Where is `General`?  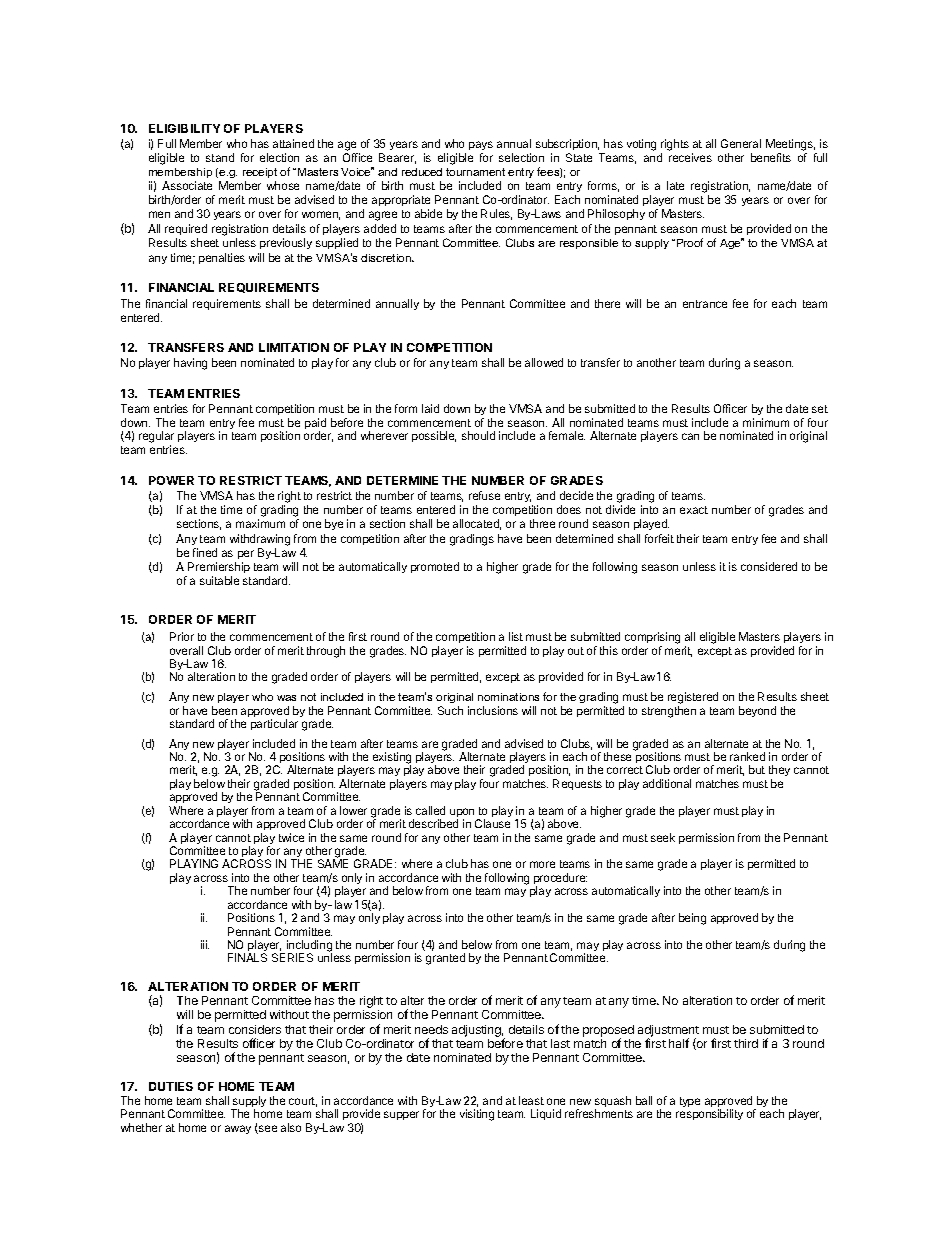 General is located at coordinates (741, 143).
